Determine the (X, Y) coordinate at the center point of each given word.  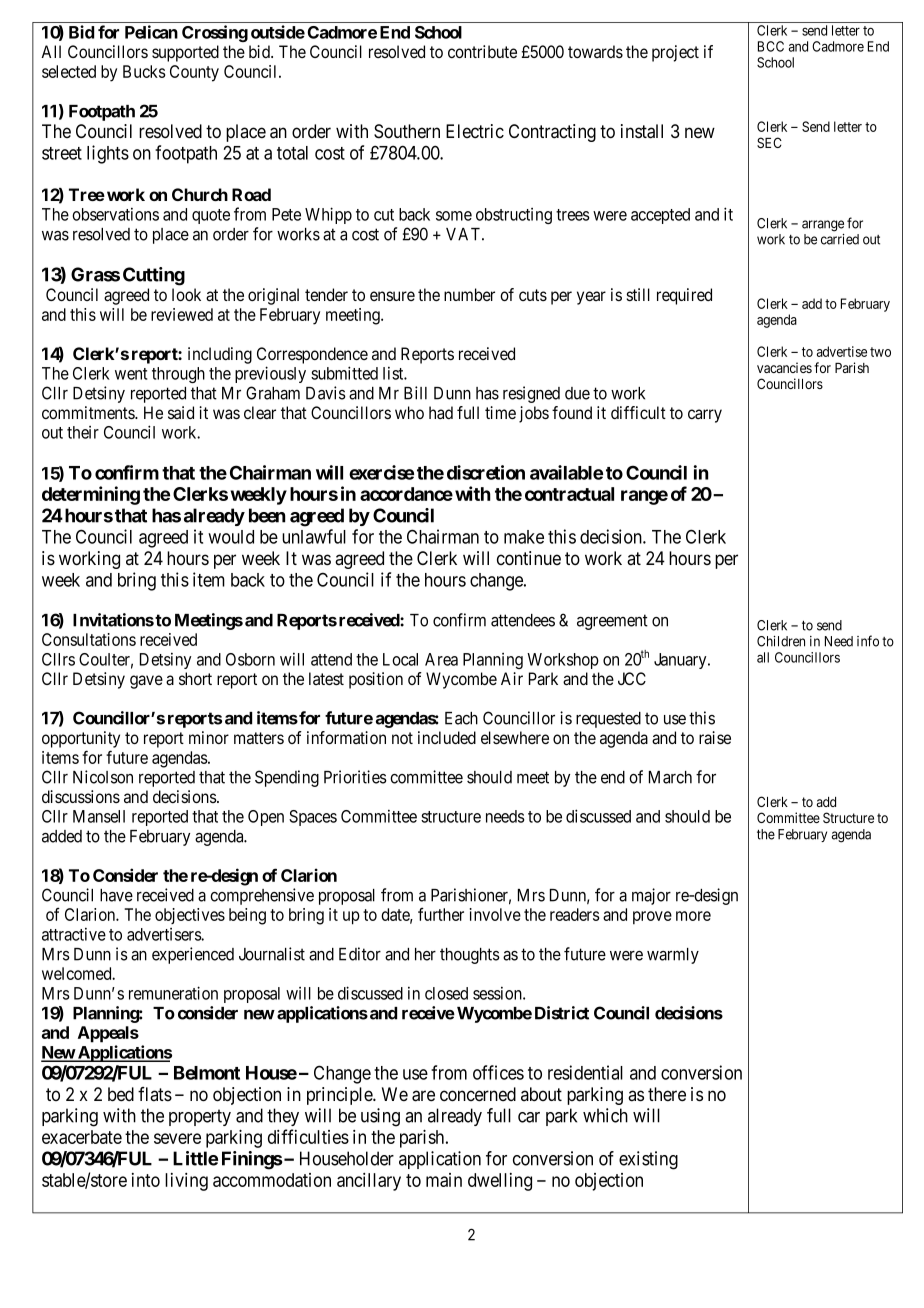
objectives (190, 916)
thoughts (470, 956)
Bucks (144, 71)
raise (715, 738)
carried (840, 239)
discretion (486, 472)
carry (705, 416)
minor (209, 737)
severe (177, 1138)
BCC (771, 46)
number (469, 294)
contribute (482, 51)
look (186, 294)
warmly (673, 956)
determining (91, 495)
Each (461, 718)
